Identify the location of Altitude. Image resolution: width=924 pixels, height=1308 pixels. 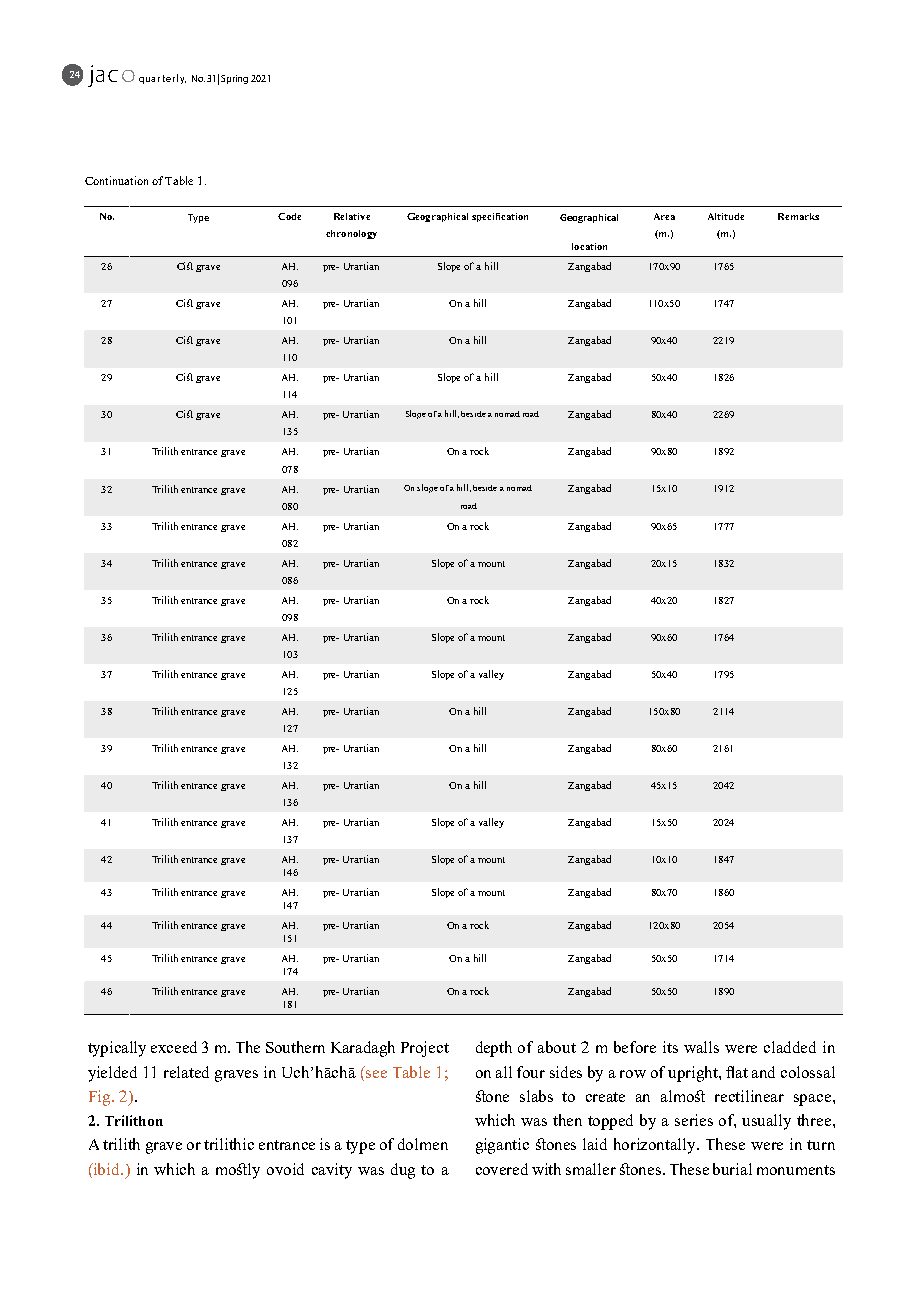
(726, 216).
